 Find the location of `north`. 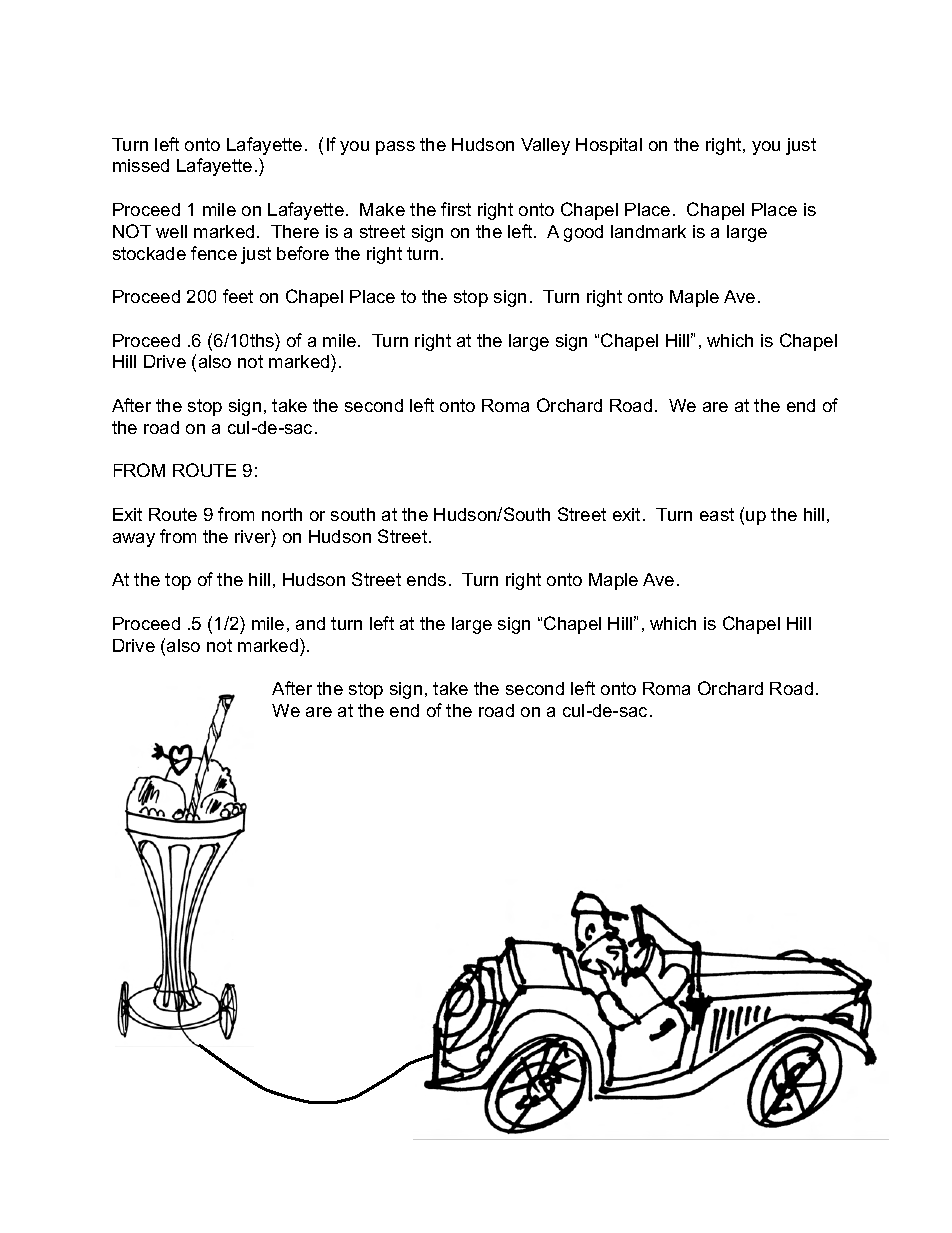

north is located at coordinates (282, 514).
